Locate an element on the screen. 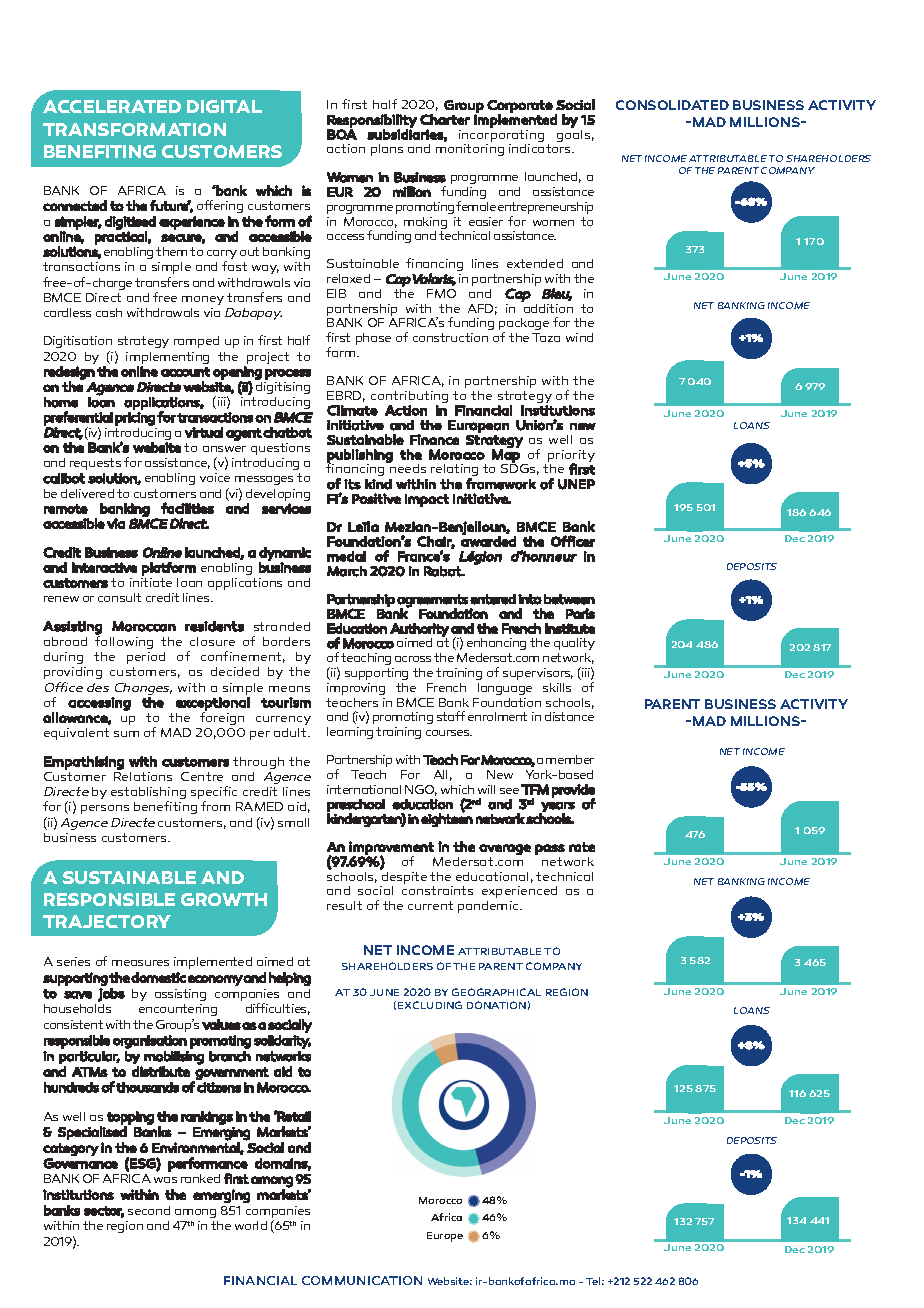 The image size is (924, 1308). Responsibility is located at coordinates (372, 122).
